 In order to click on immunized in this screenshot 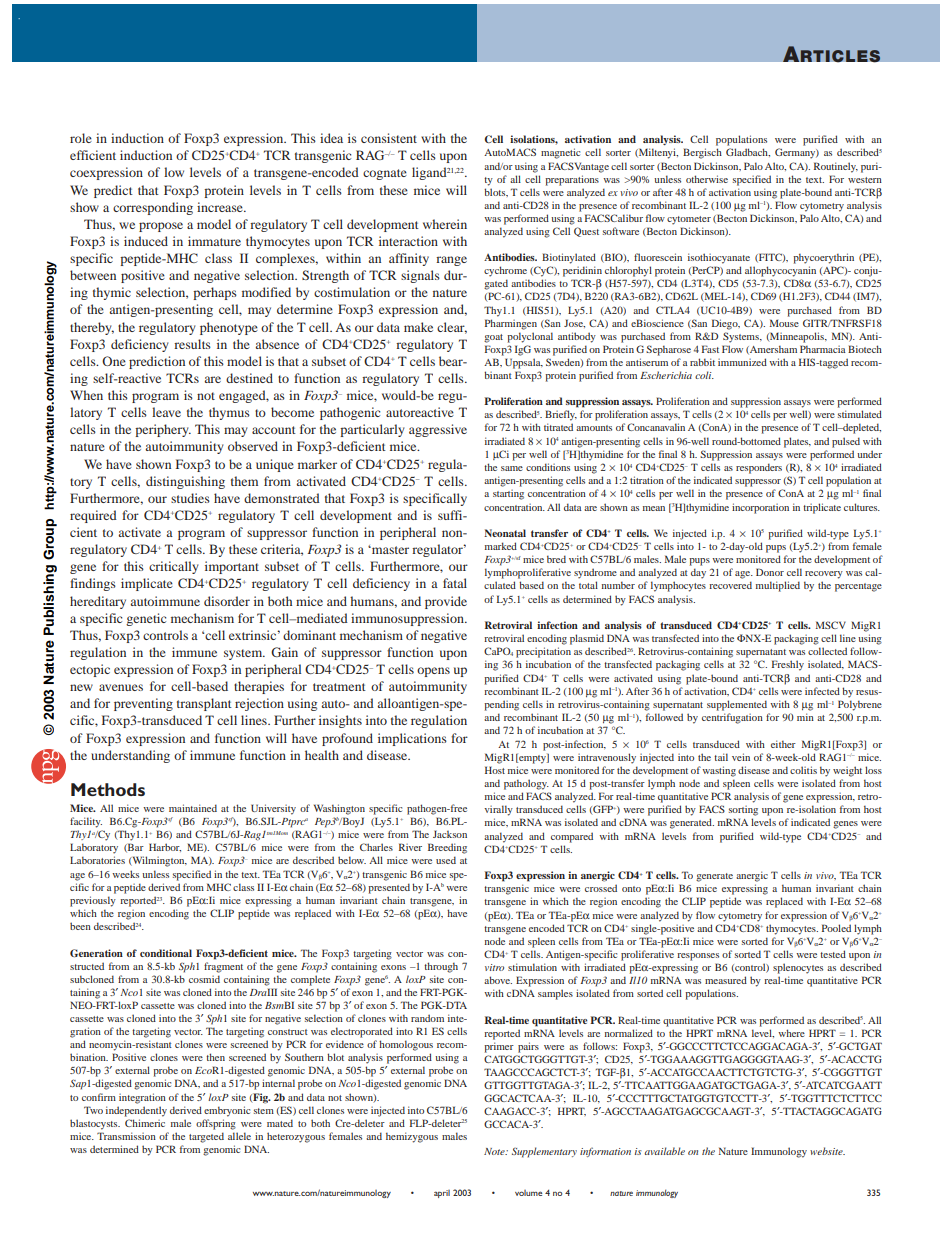, I will do `click(742, 362)`.
